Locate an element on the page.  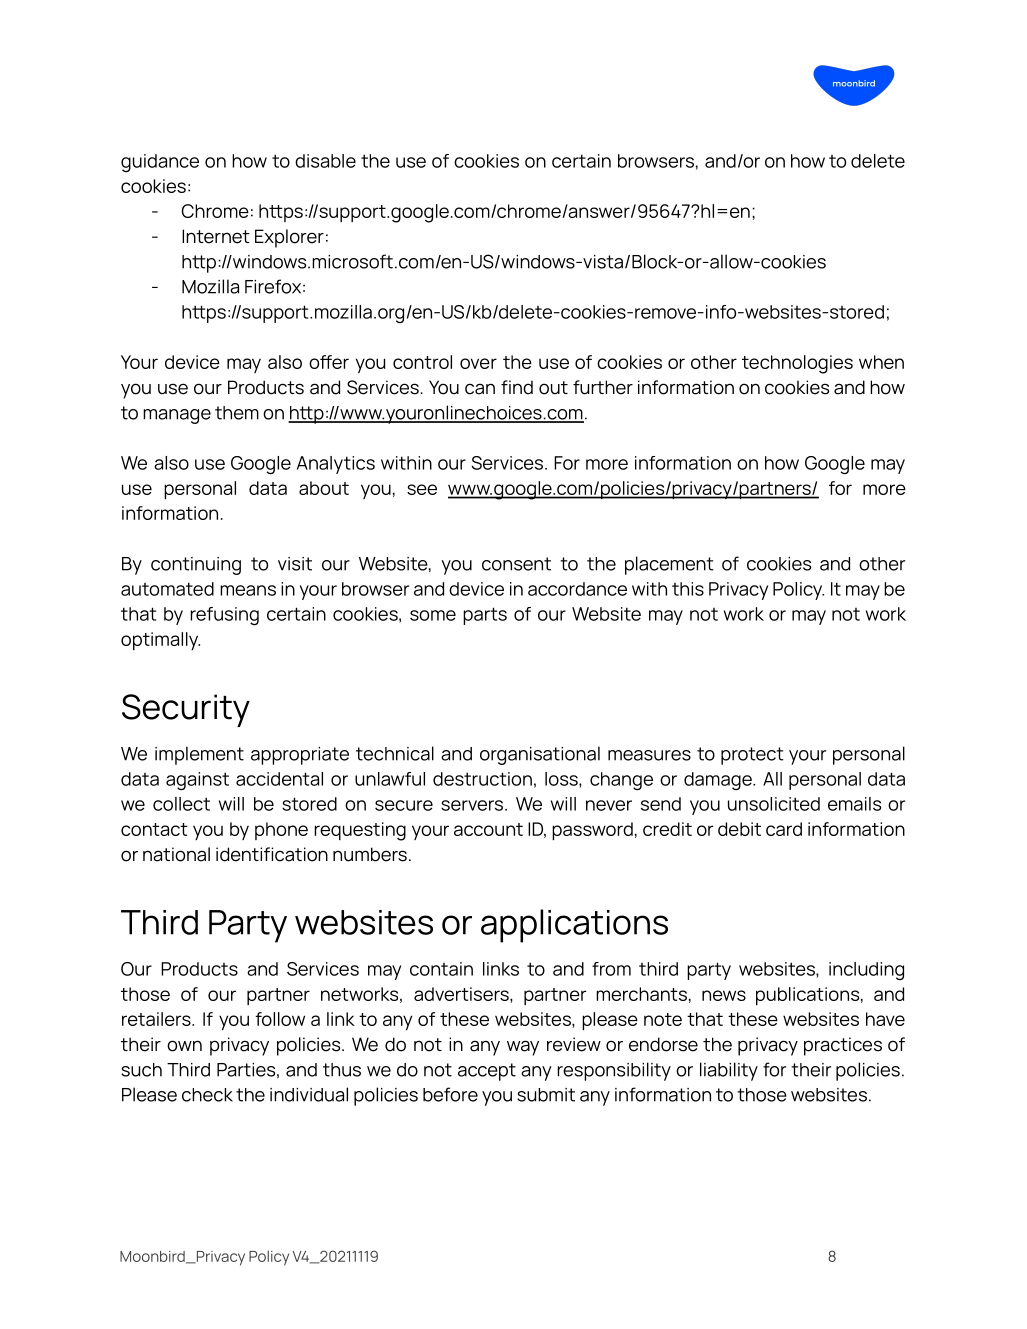
when is located at coordinates (881, 362).
